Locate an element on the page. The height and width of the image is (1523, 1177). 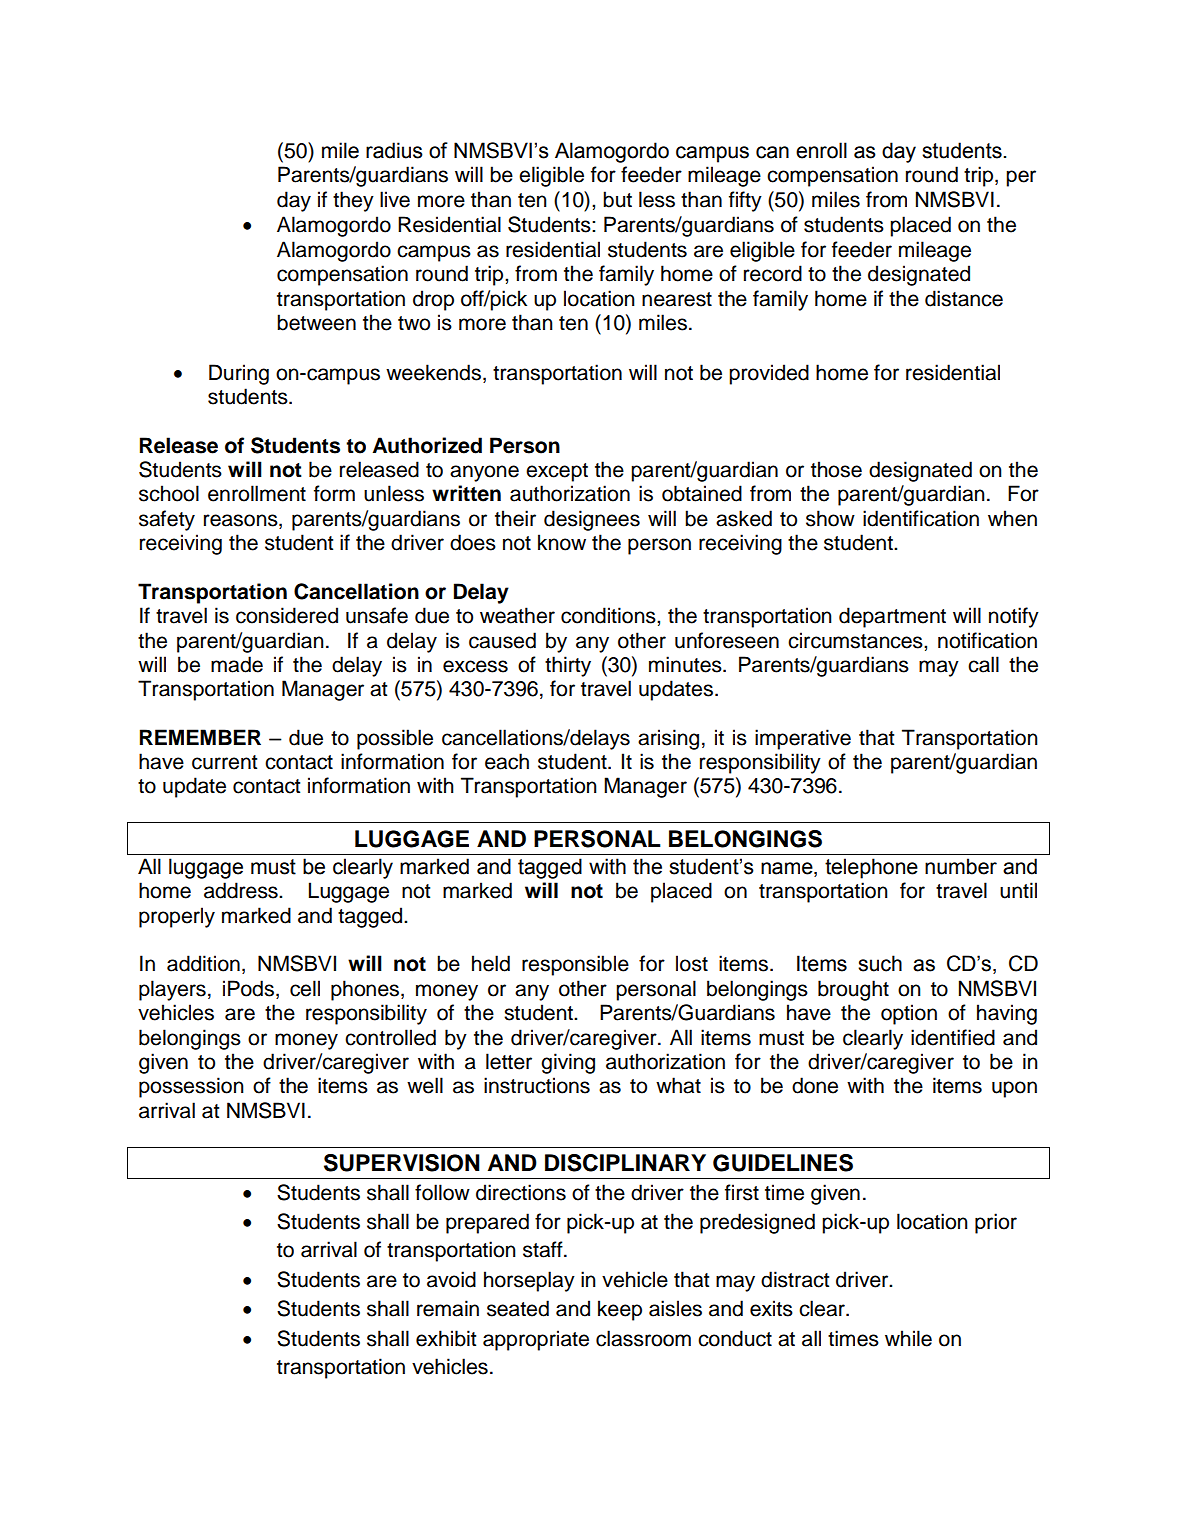
remain is located at coordinates (448, 1308).
